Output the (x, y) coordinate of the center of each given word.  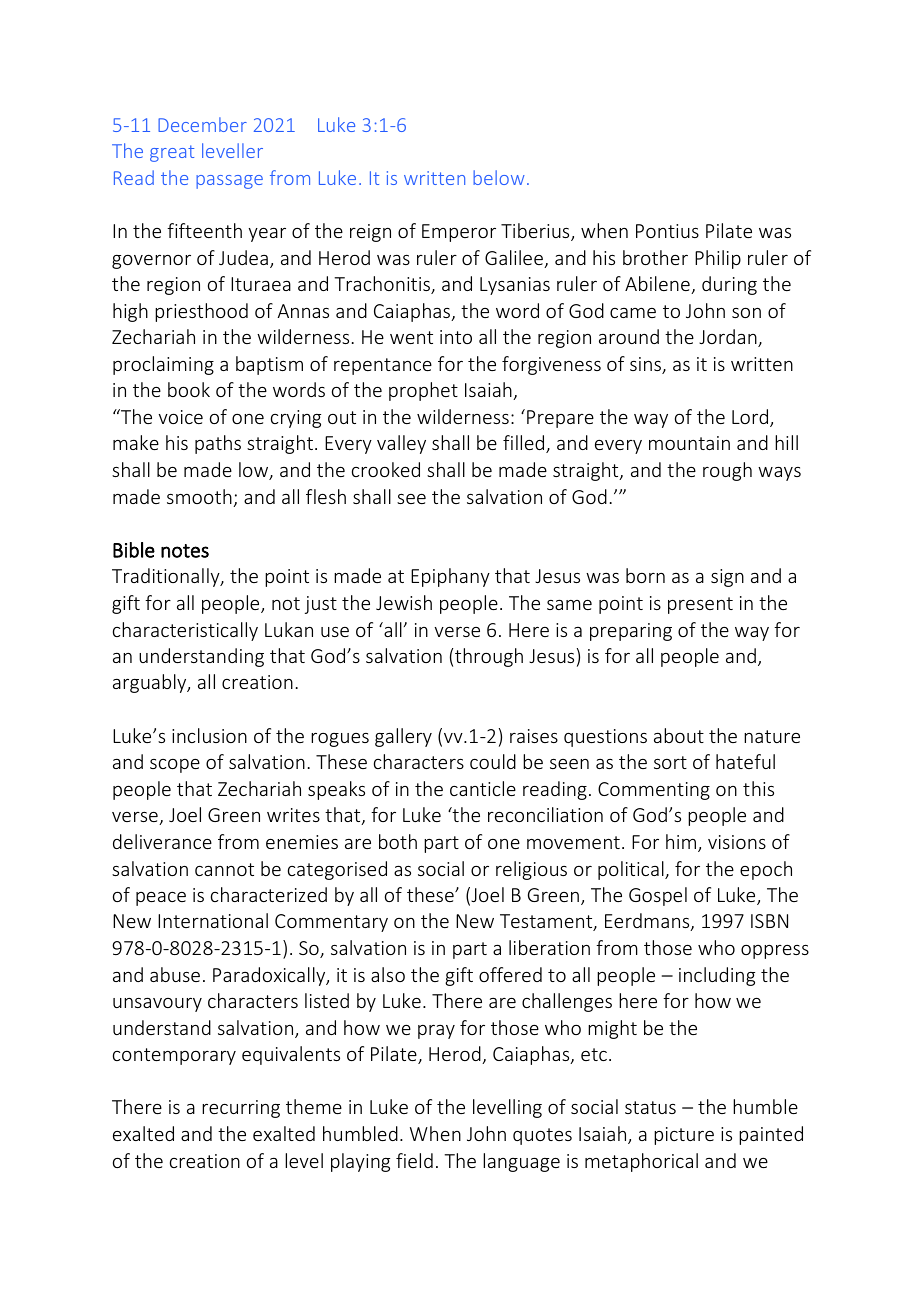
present (700, 605)
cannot (224, 869)
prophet (423, 391)
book (189, 389)
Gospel (658, 896)
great (172, 153)
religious (531, 870)
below (499, 177)
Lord (751, 418)
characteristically (185, 631)
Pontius (667, 231)
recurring (241, 1109)
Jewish (404, 602)
